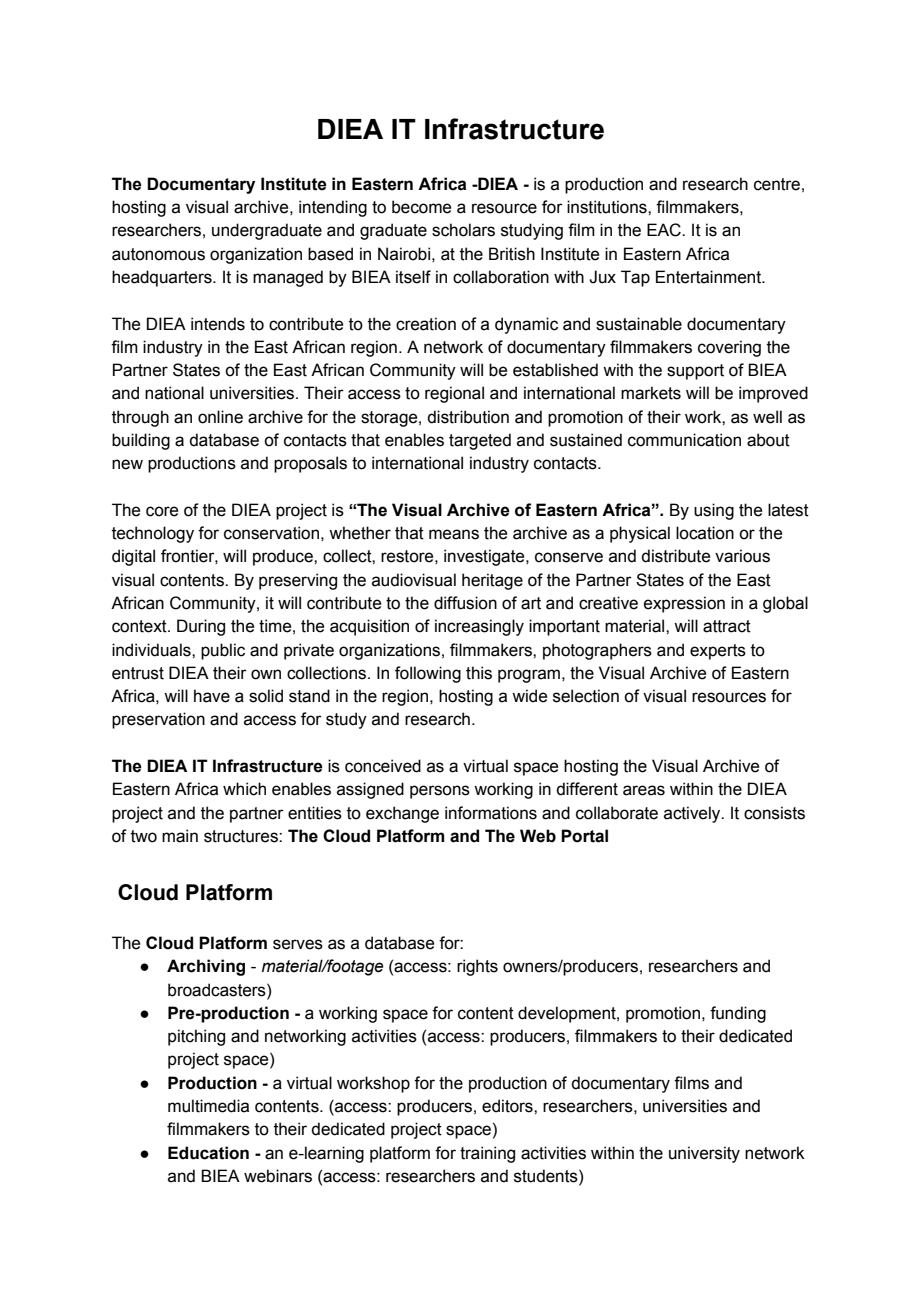  I want to click on training, so click(487, 1154).
